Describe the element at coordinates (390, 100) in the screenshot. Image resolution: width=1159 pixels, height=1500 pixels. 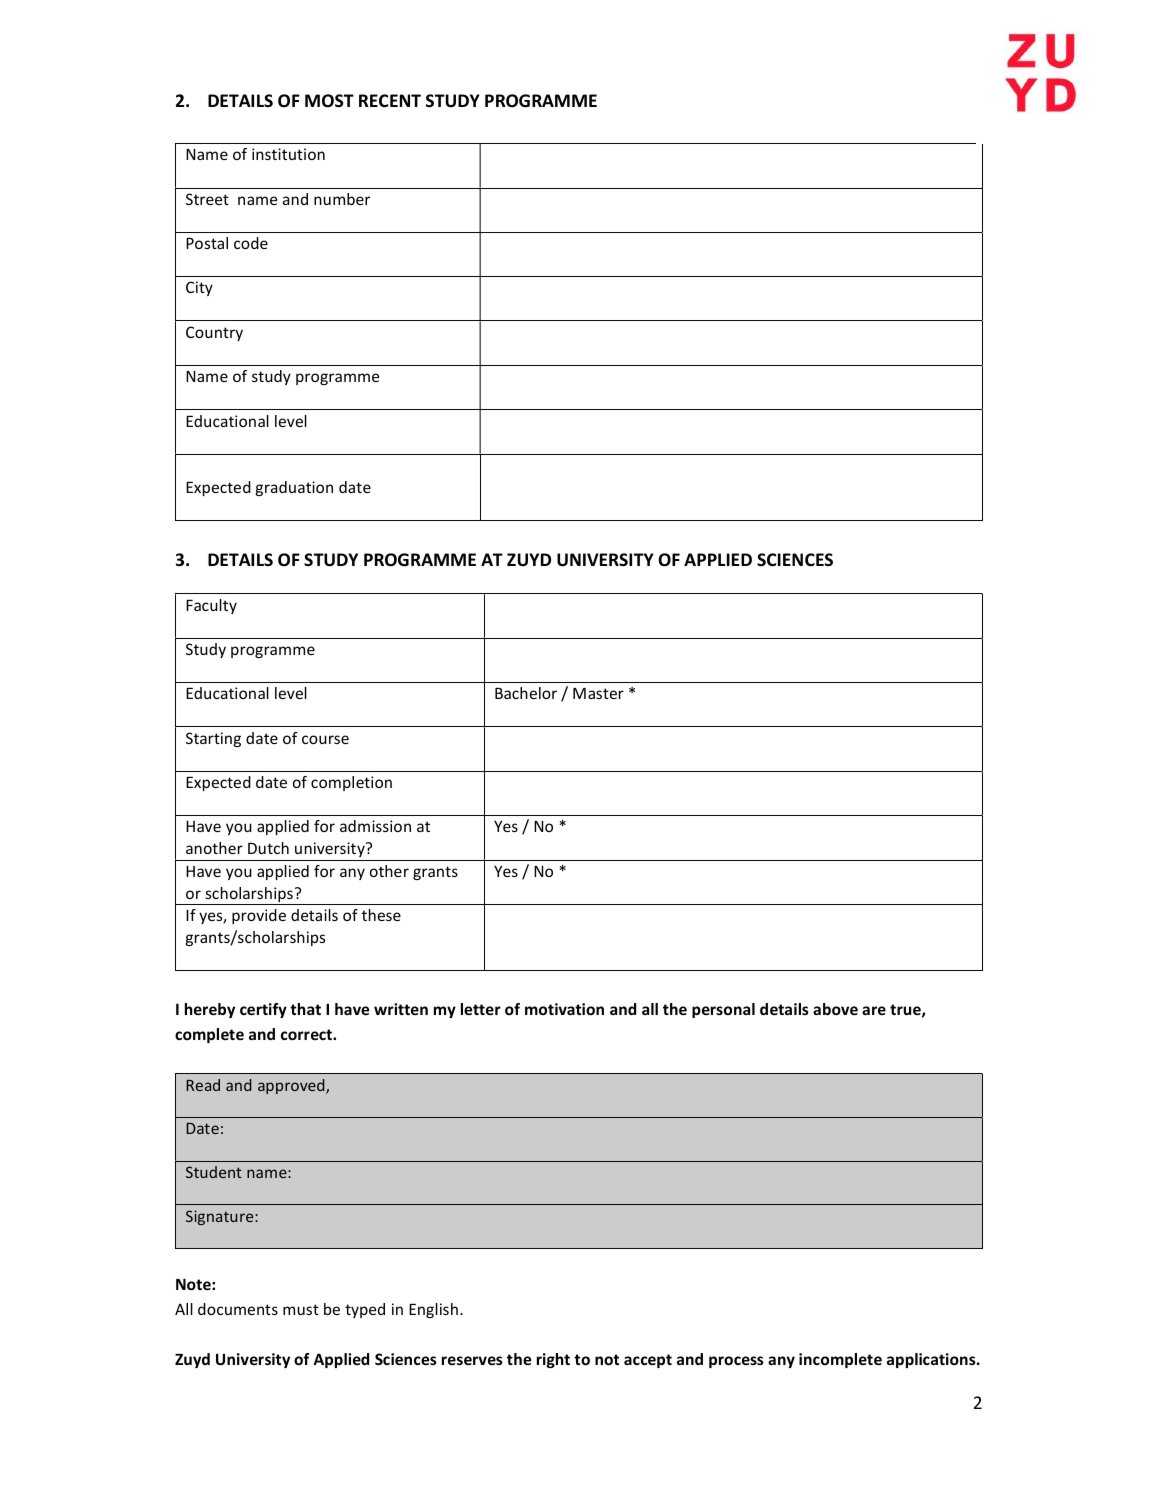
I see `RECENT` at that location.
